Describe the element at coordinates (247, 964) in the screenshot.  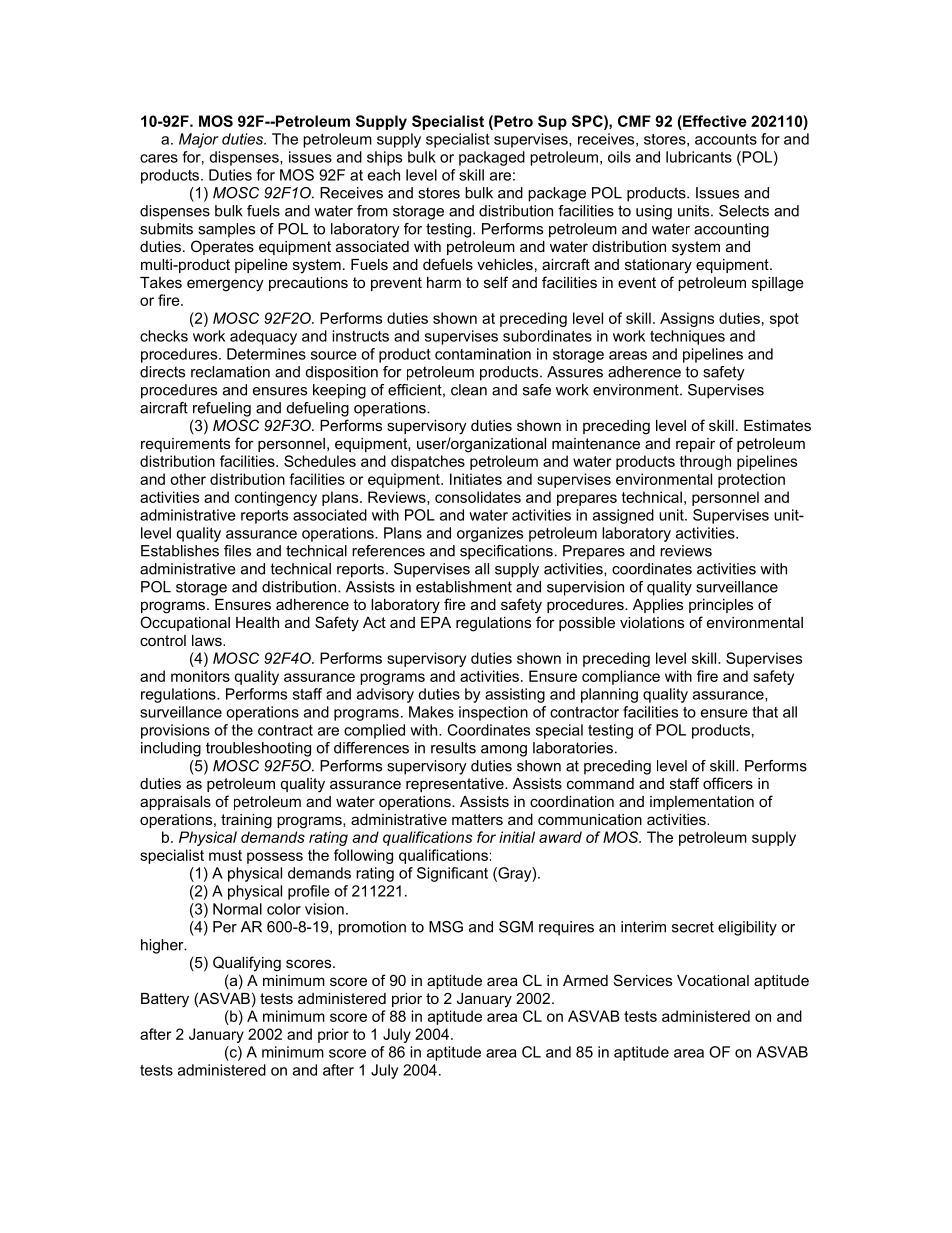
I see `Qualifying` at that location.
